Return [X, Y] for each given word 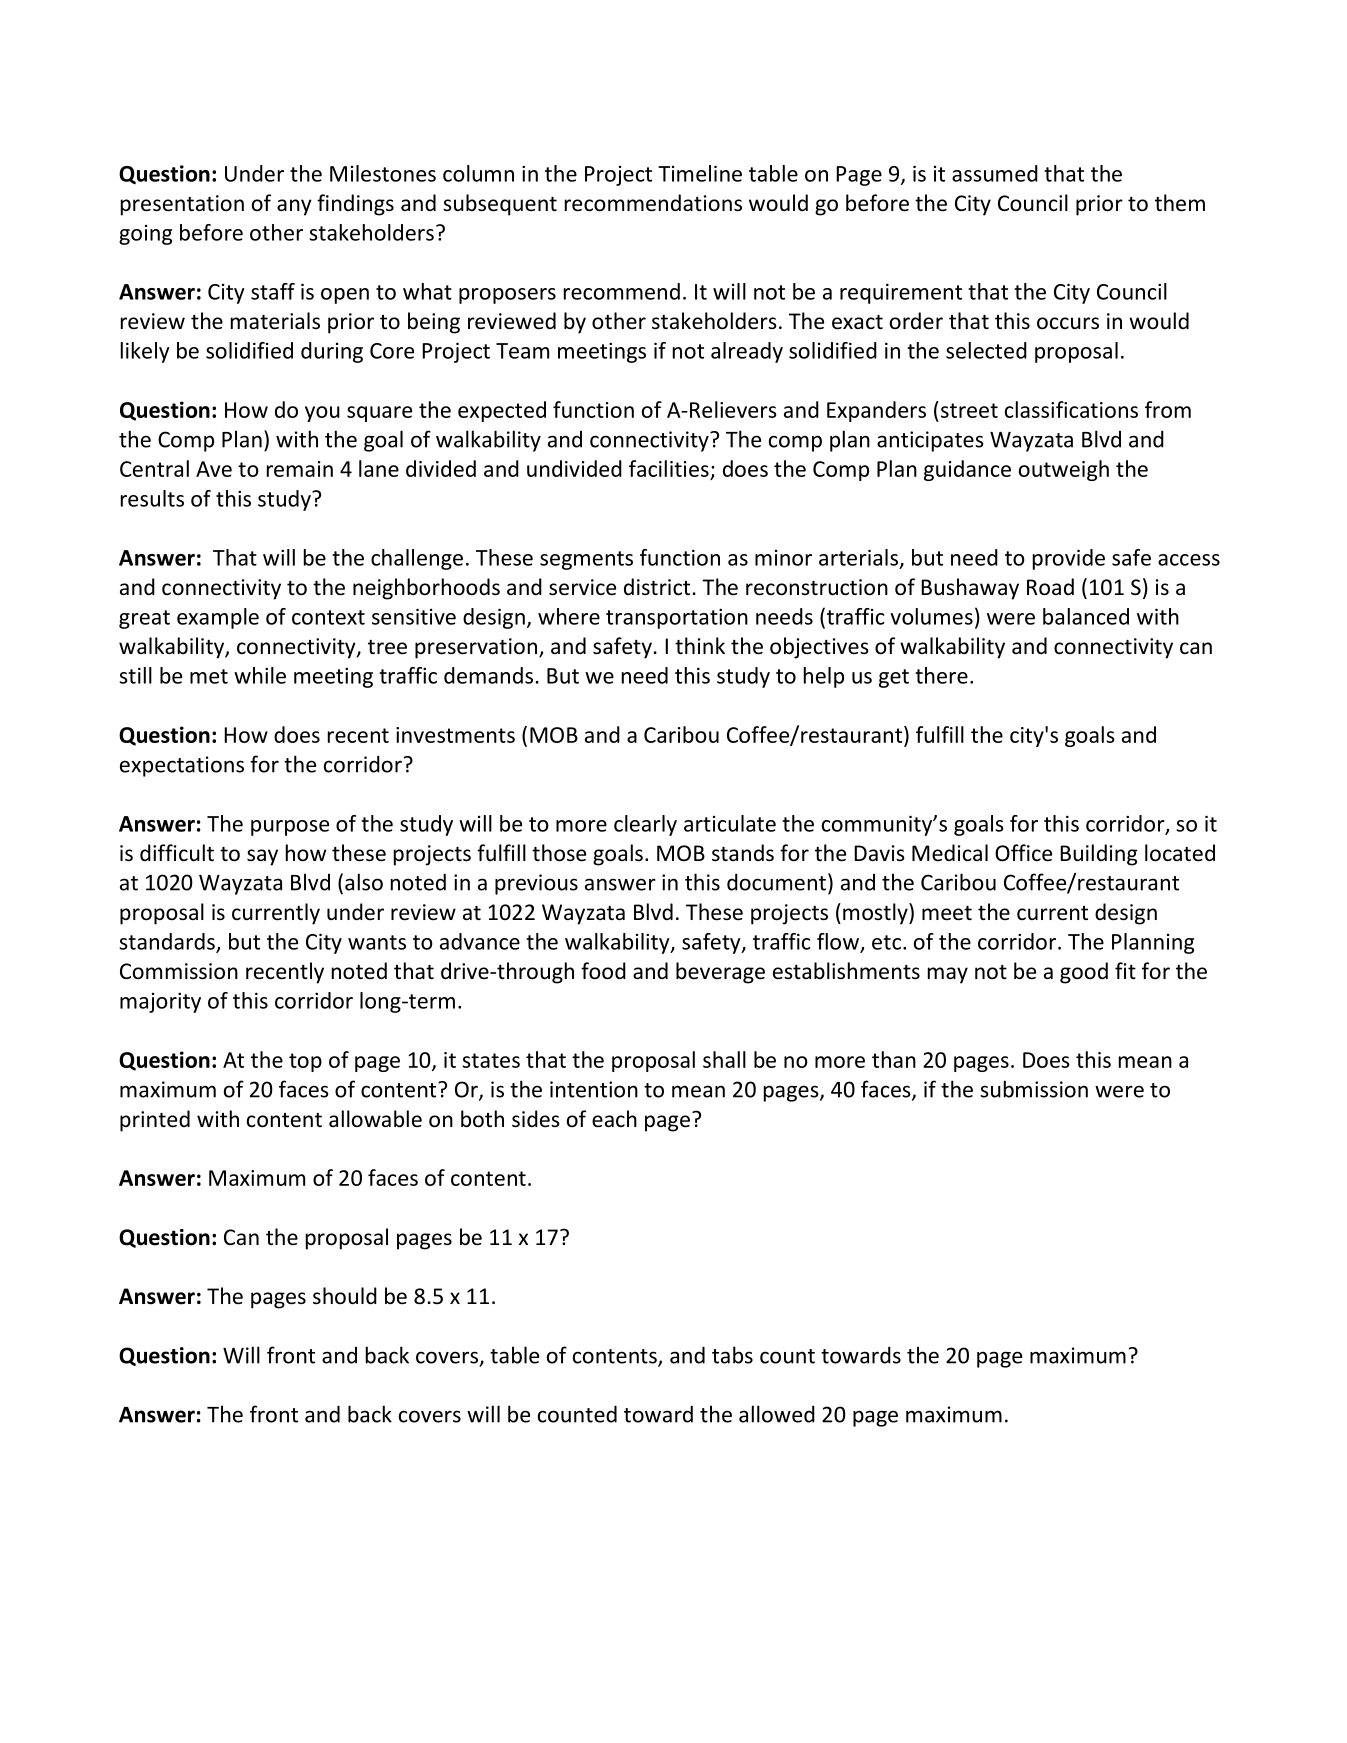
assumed [995, 173]
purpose [290, 828]
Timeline [700, 173]
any [294, 207]
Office [1023, 853]
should [345, 1296]
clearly [645, 825]
